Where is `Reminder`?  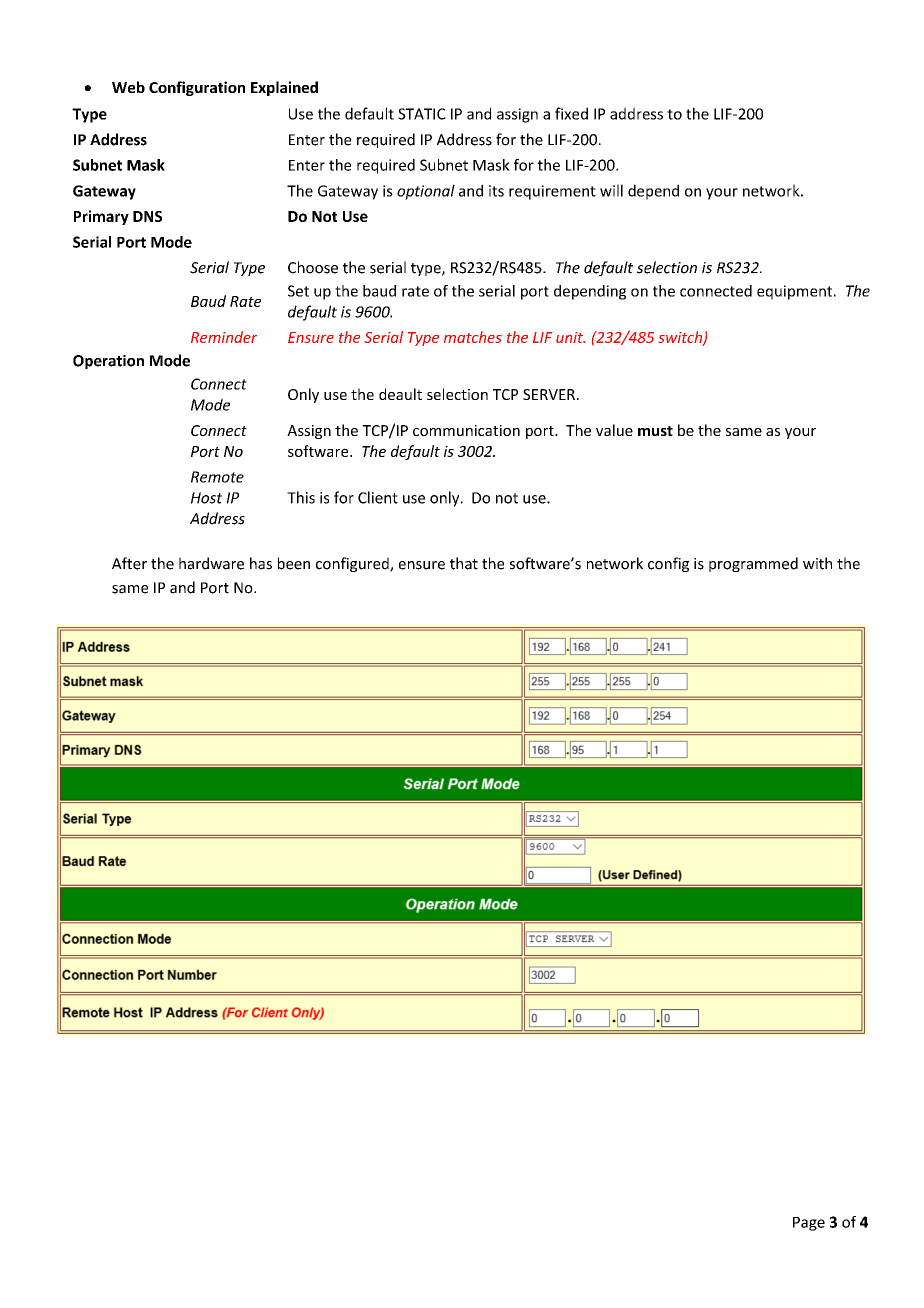 Reminder is located at coordinates (224, 337).
